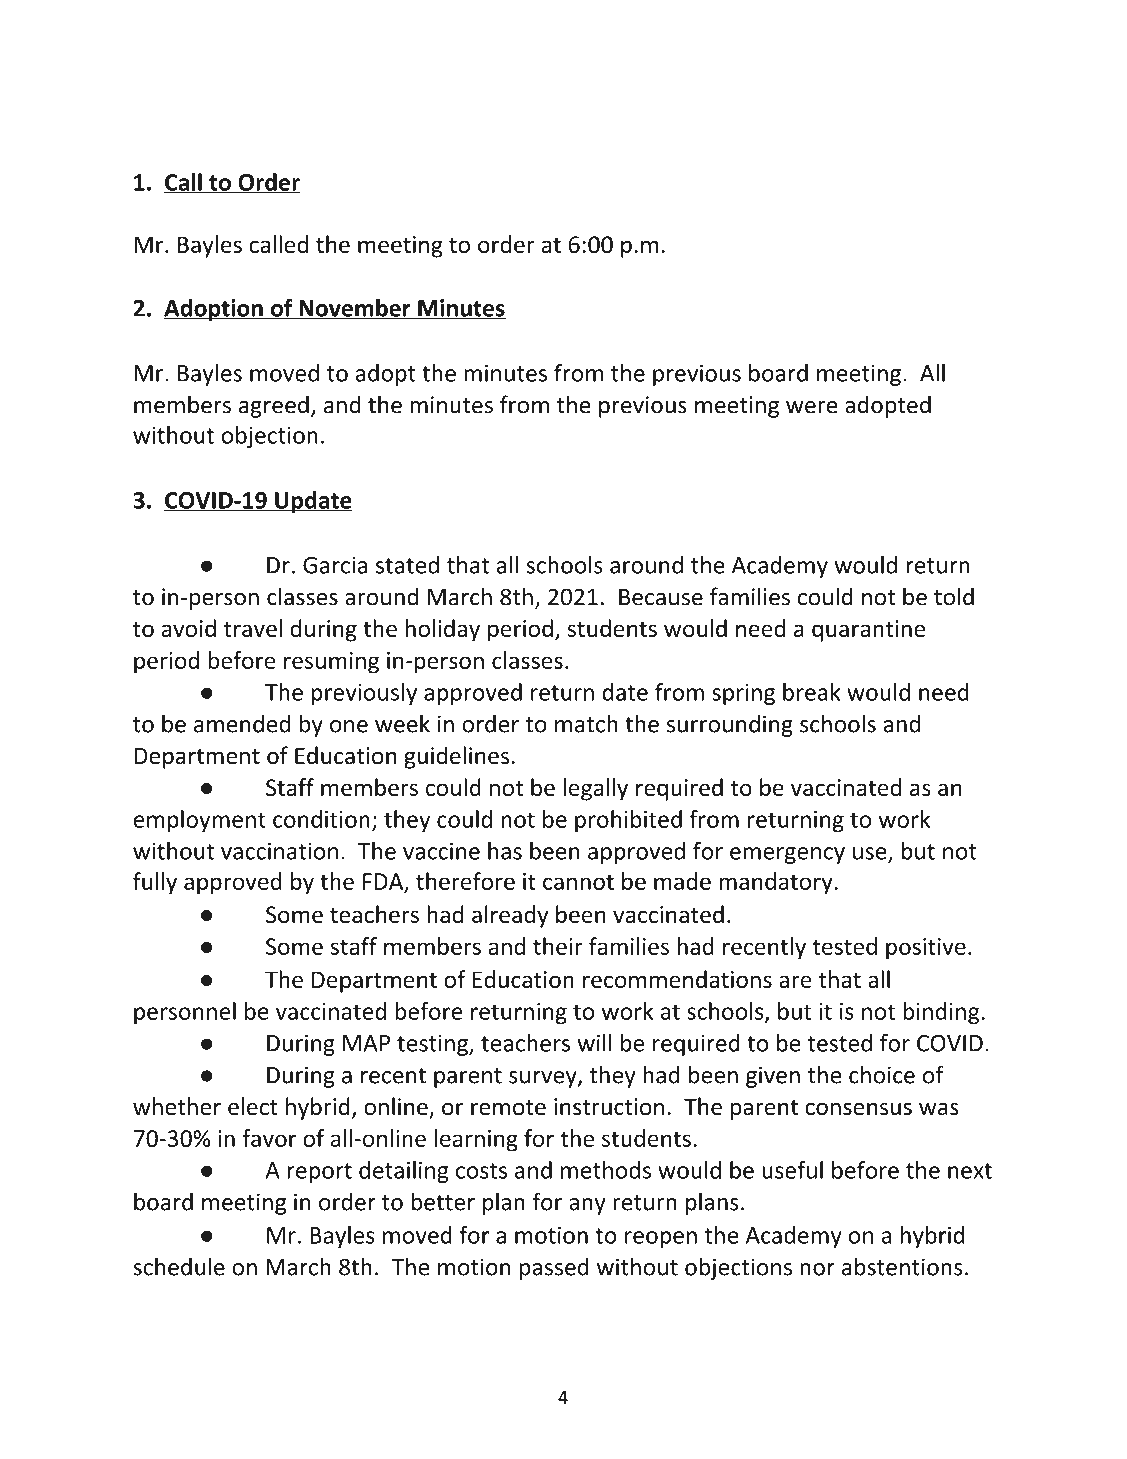 The image size is (1127, 1459). What do you see at coordinates (954, 596) in the image?
I see `told` at bounding box center [954, 596].
